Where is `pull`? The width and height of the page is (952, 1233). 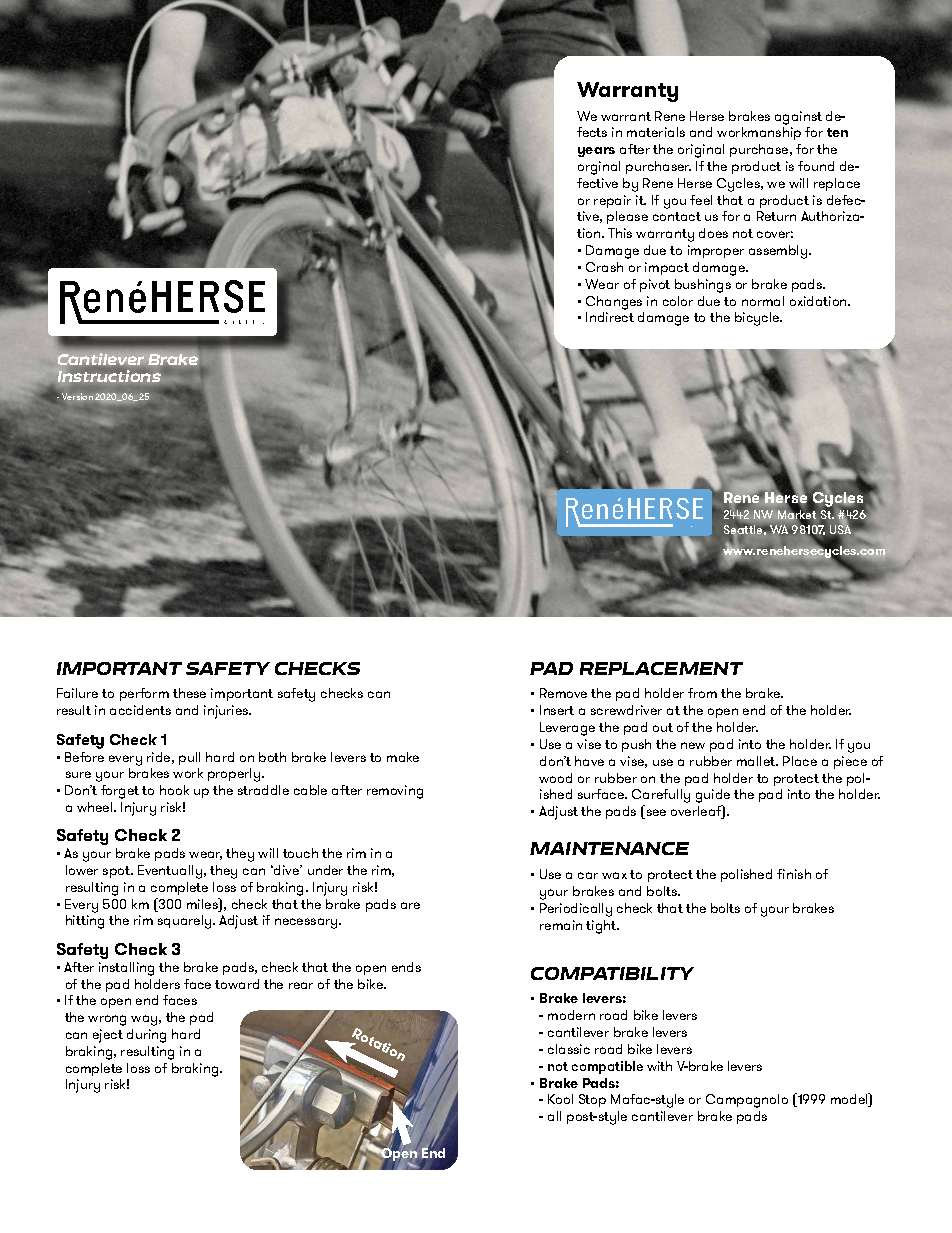 pull is located at coordinates (189, 758).
